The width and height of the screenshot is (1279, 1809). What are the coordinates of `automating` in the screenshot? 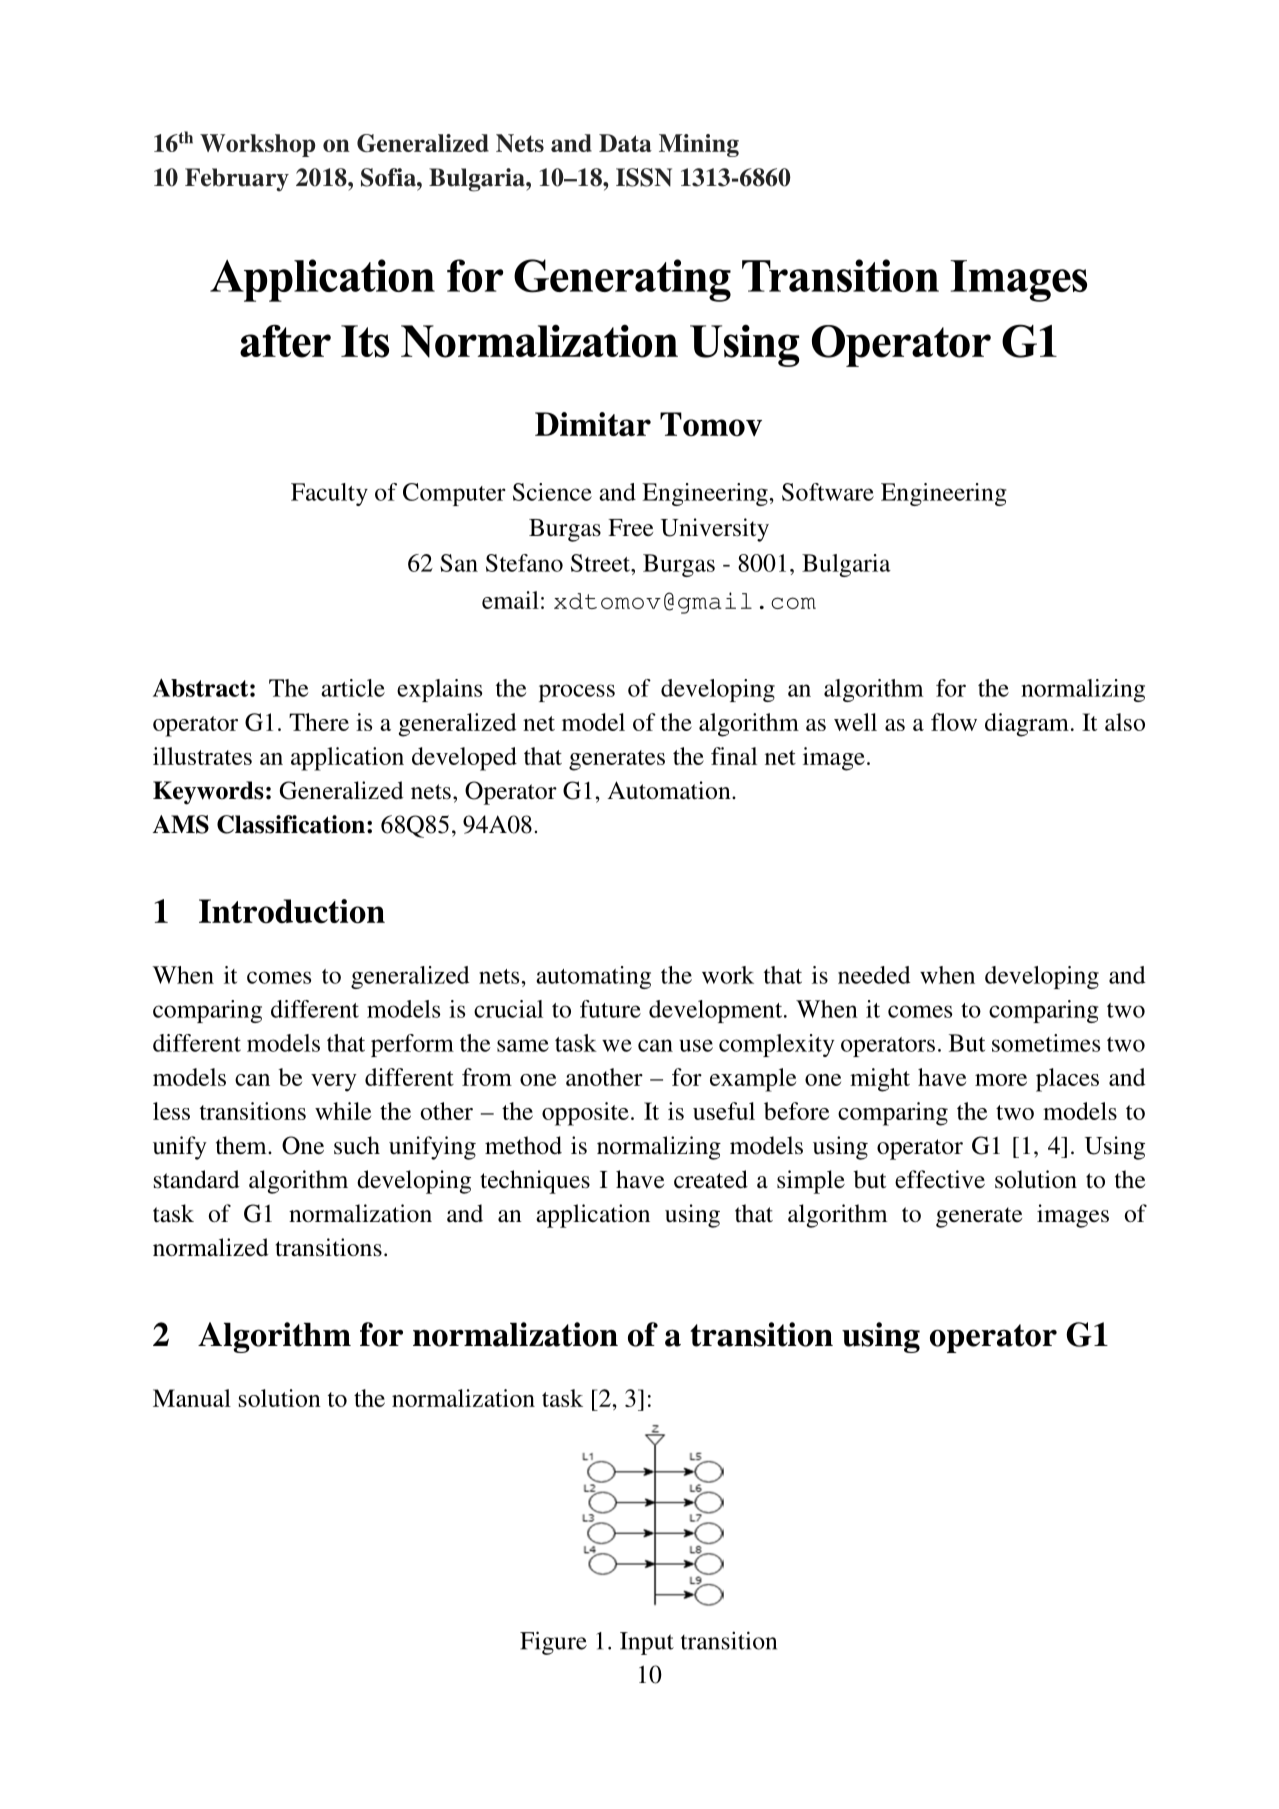 It's located at (593, 977).
